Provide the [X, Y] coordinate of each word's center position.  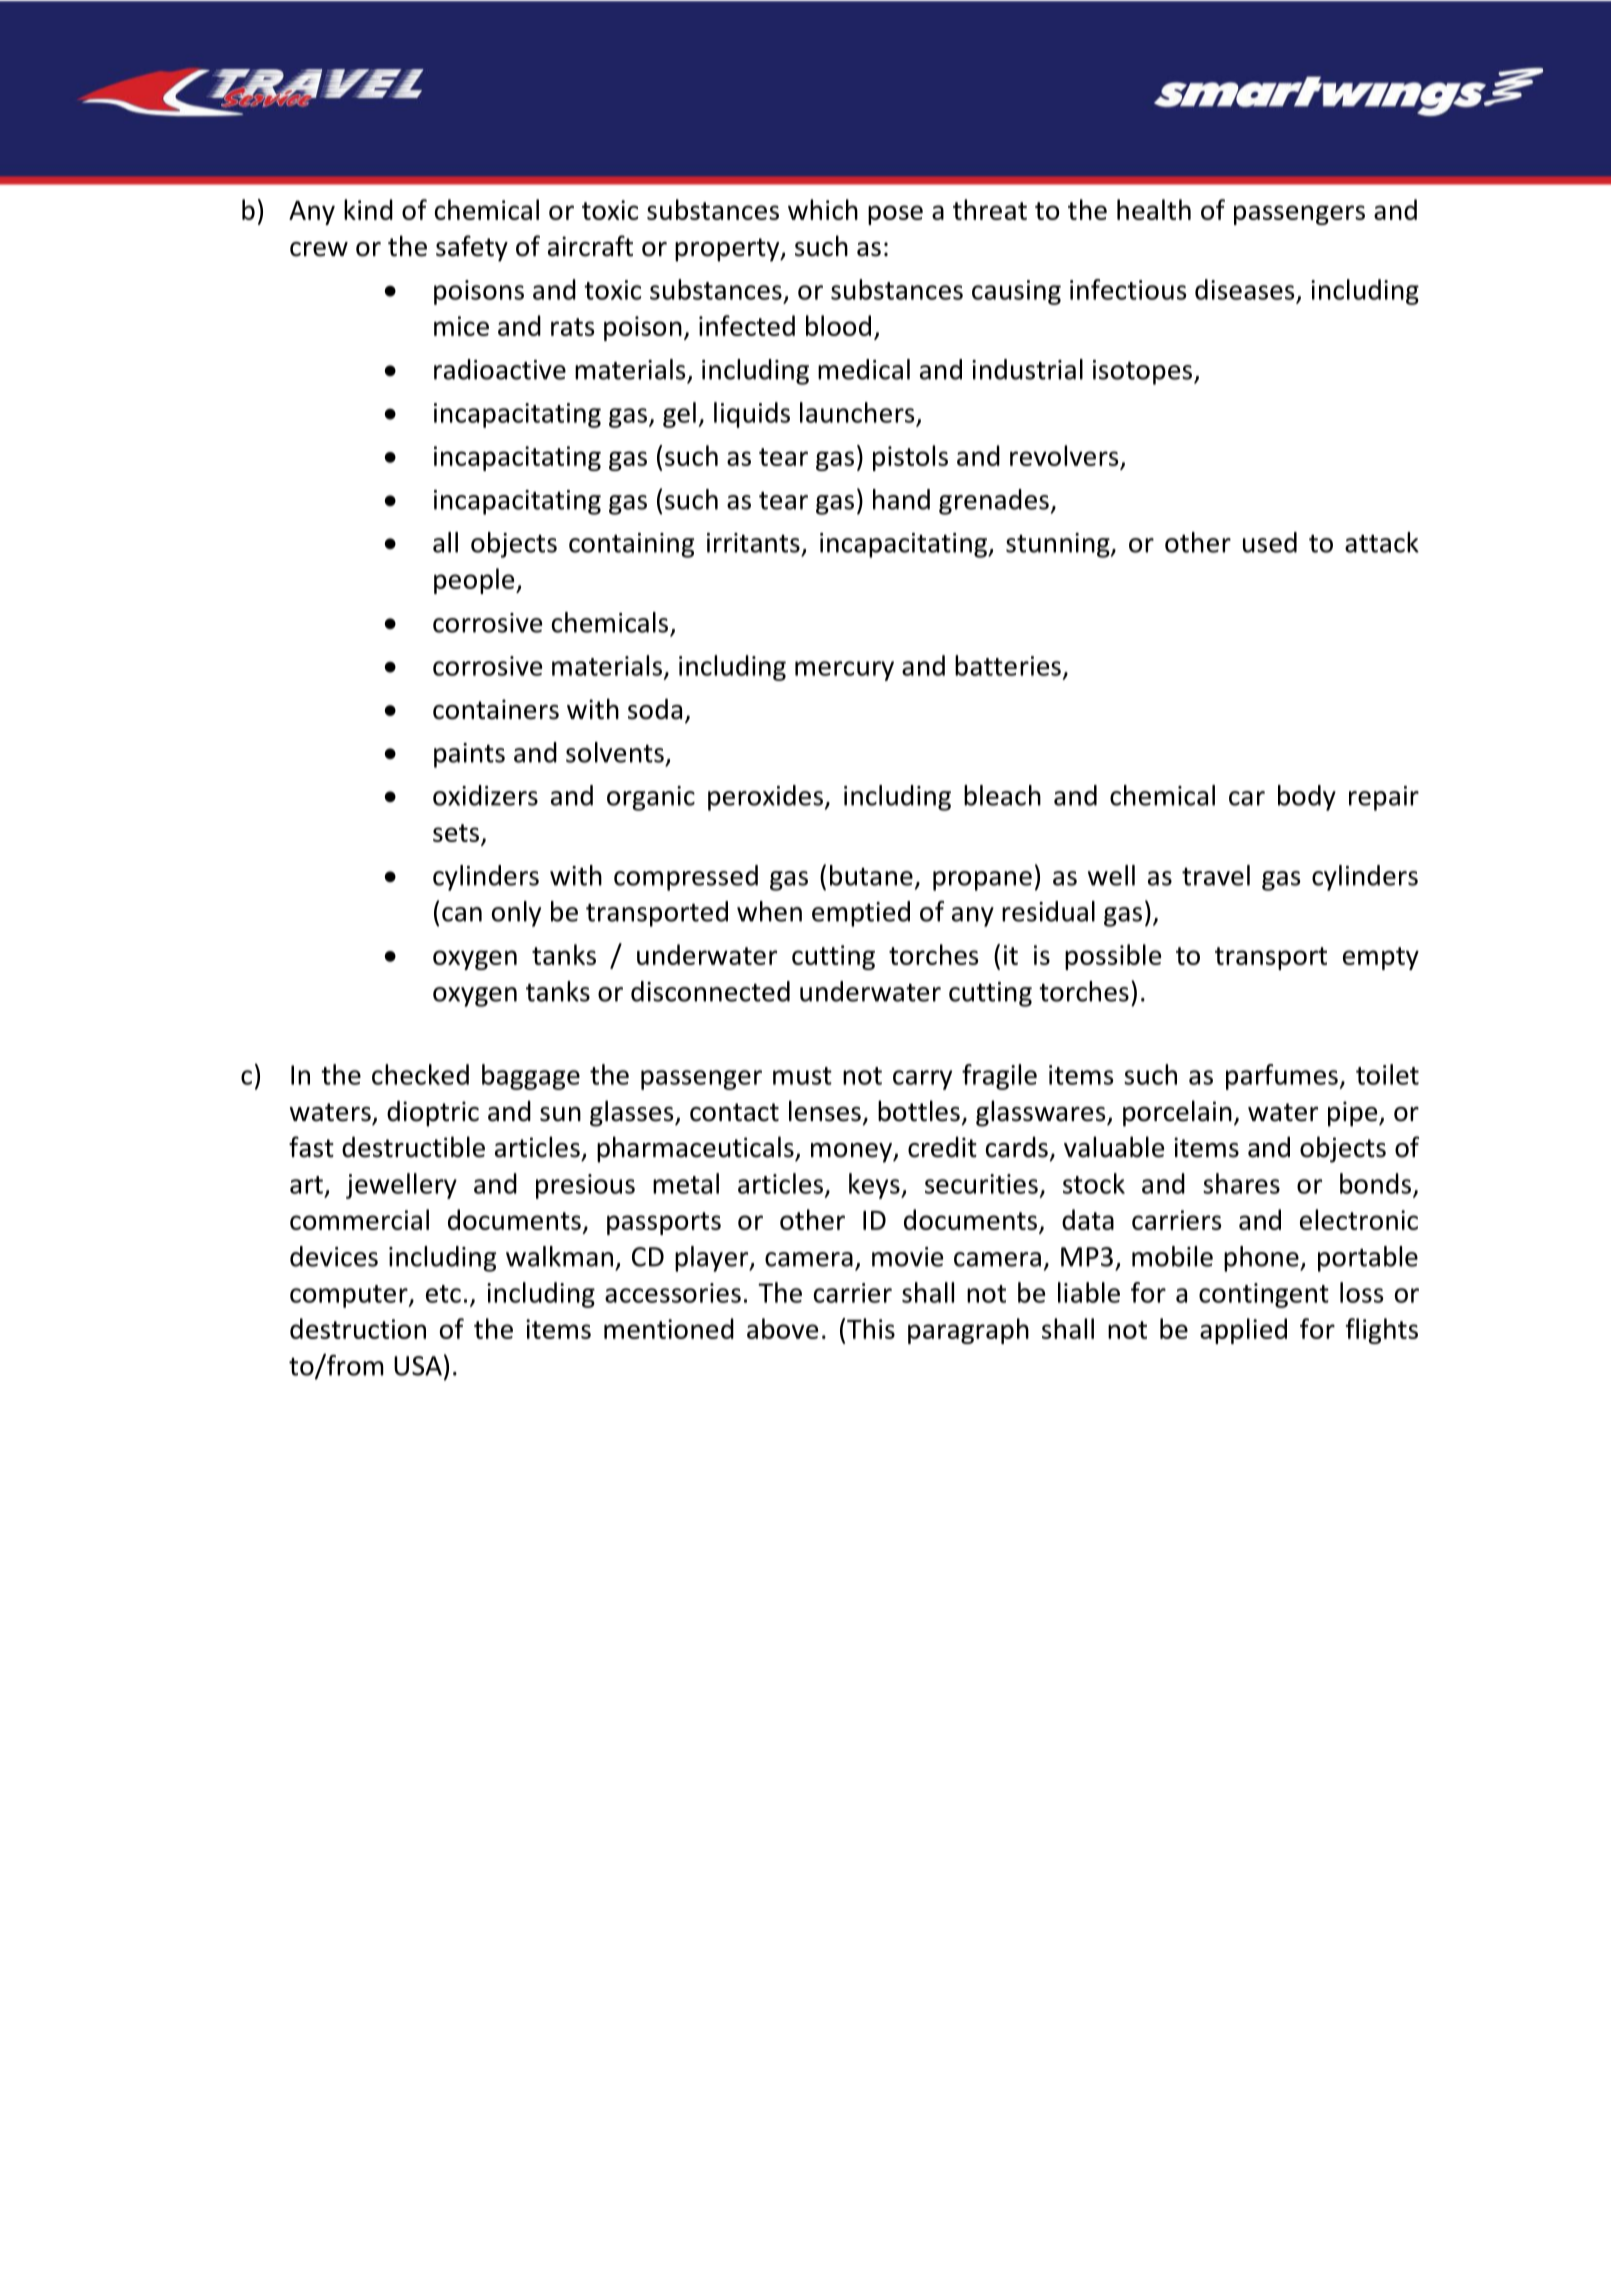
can [462, 914]
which [823, 209]
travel [1216, 875]
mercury [844, 671]
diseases [1245, 289]
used [1270, 542]
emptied [861, 914]
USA [418, 1366]
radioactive [500, 369]
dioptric [433, 1113]
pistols [910, 458]
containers [496, 709]
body [1307, 798]
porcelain [1177, 1113]
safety [472, 248]
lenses [825, 1111]
